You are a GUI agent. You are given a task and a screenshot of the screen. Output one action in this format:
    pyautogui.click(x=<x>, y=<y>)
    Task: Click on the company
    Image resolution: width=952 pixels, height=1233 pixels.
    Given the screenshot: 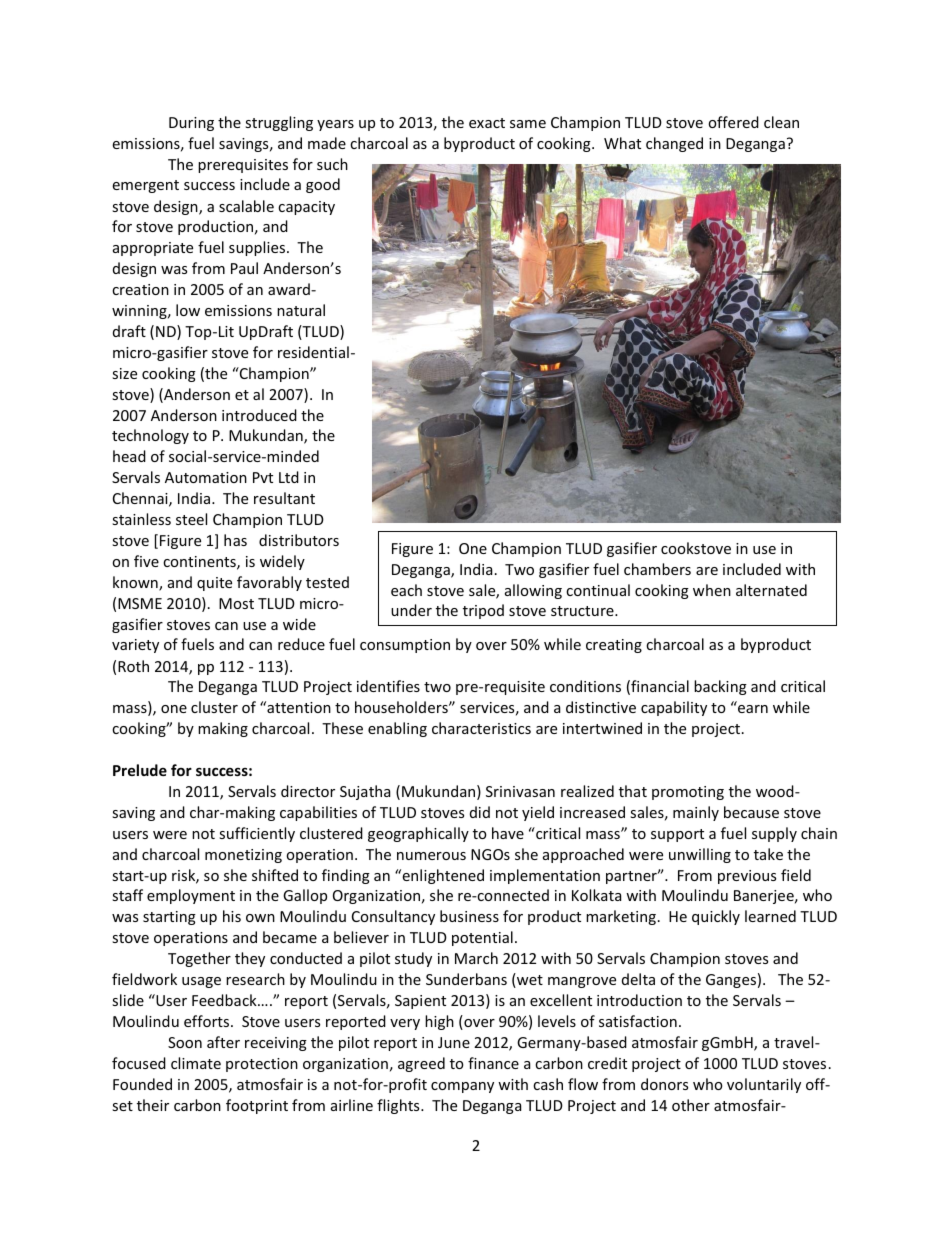 What is the action you would take?
    pyautogui.click(x=462, y=1087)
